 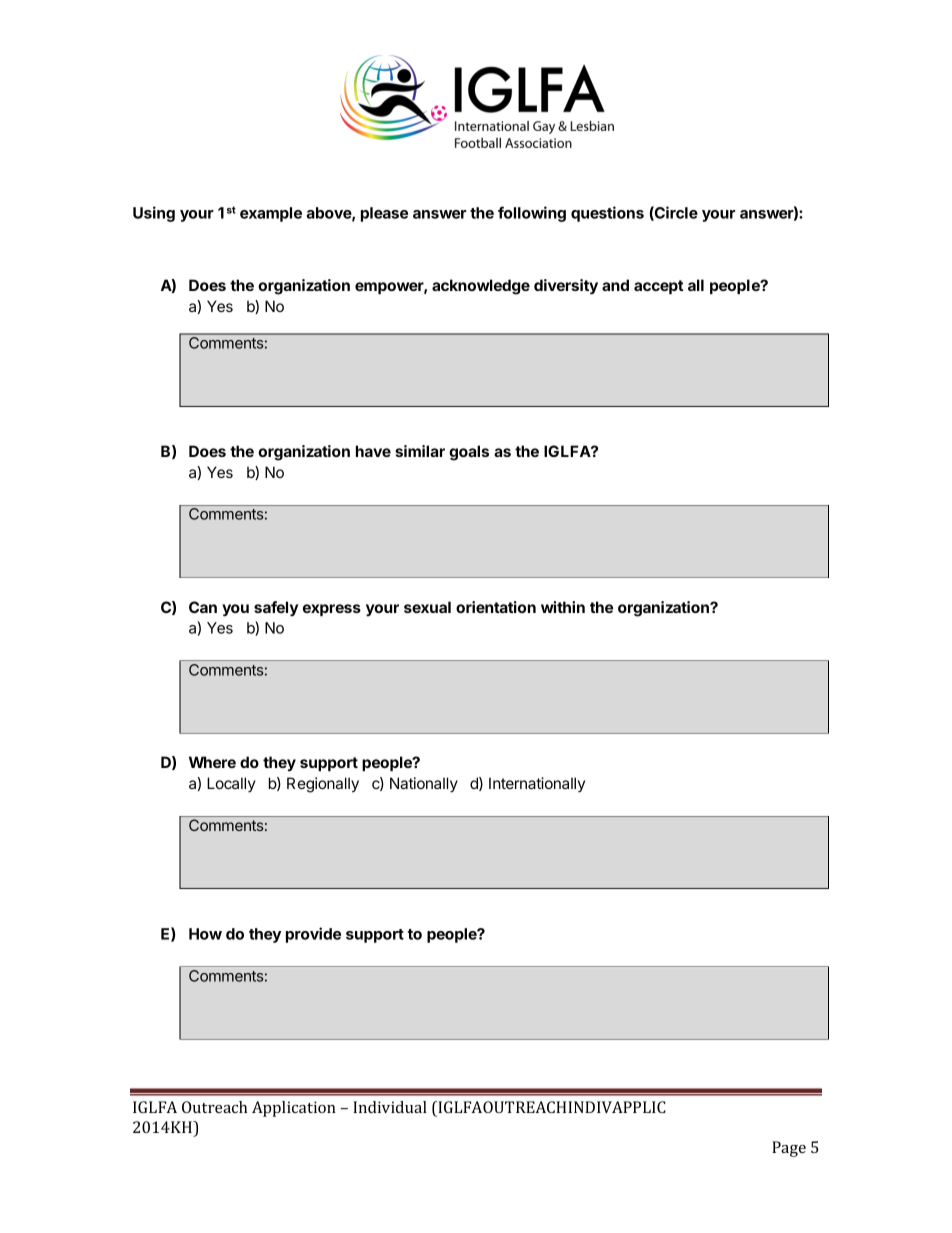 What do you see at coordinates (323, 785) in the screenshot?
I see `Regionally` at bounding box center [323, 785].
